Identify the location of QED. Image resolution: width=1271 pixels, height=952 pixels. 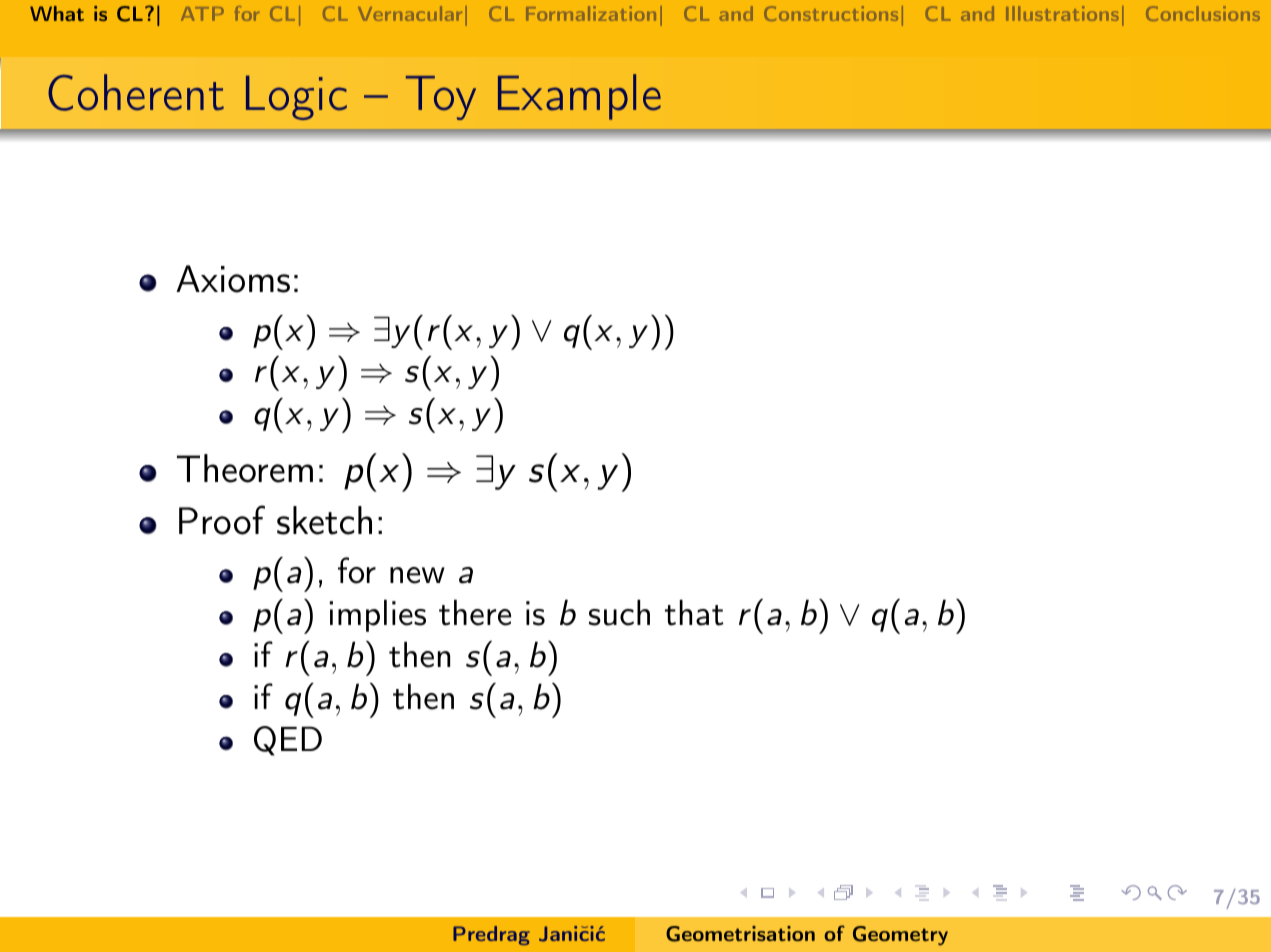
(288, 741).
